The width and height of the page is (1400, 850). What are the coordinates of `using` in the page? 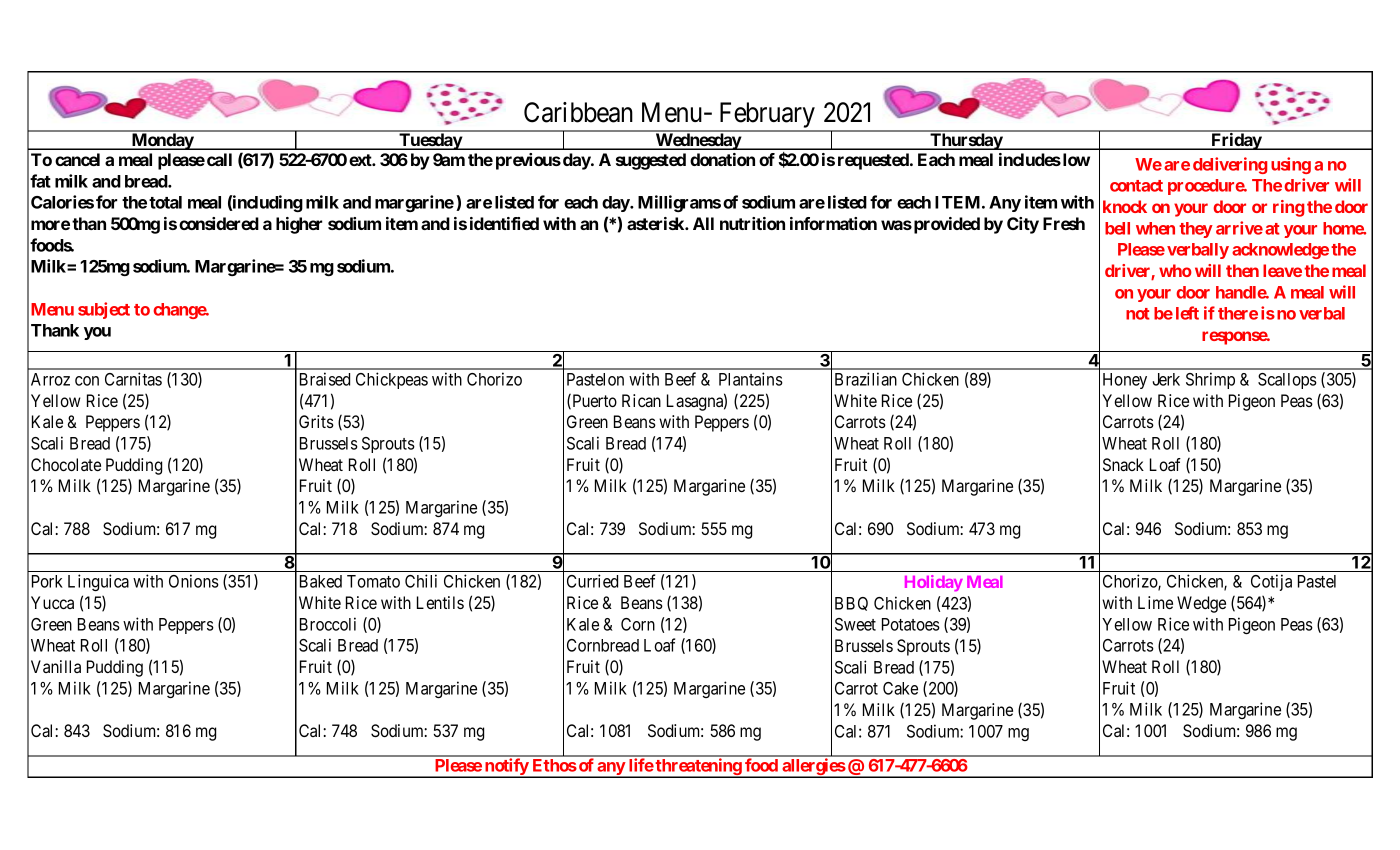 It's located at (1291, 165).
